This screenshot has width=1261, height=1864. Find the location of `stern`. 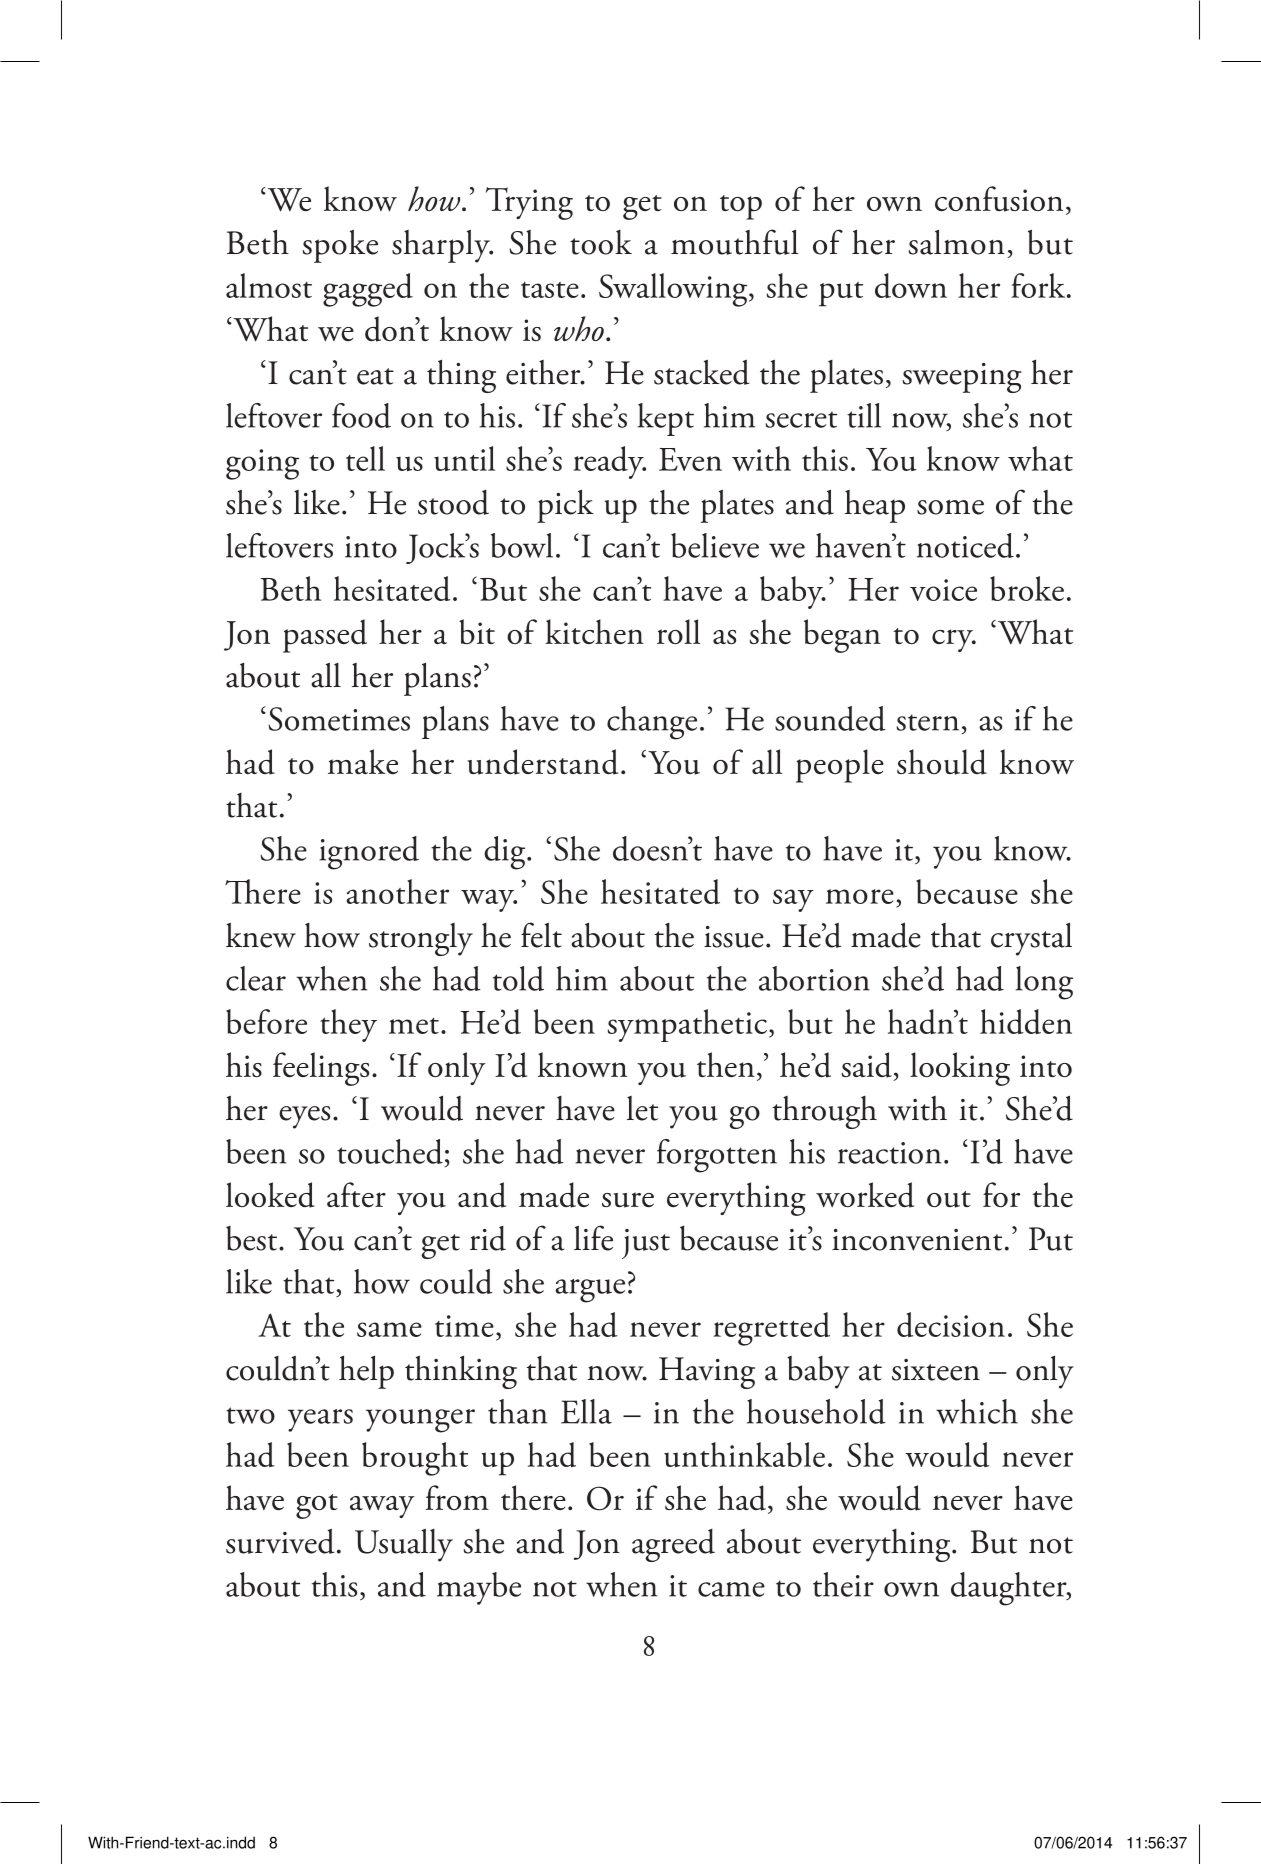

stern is located at coordinates (928, 722).
